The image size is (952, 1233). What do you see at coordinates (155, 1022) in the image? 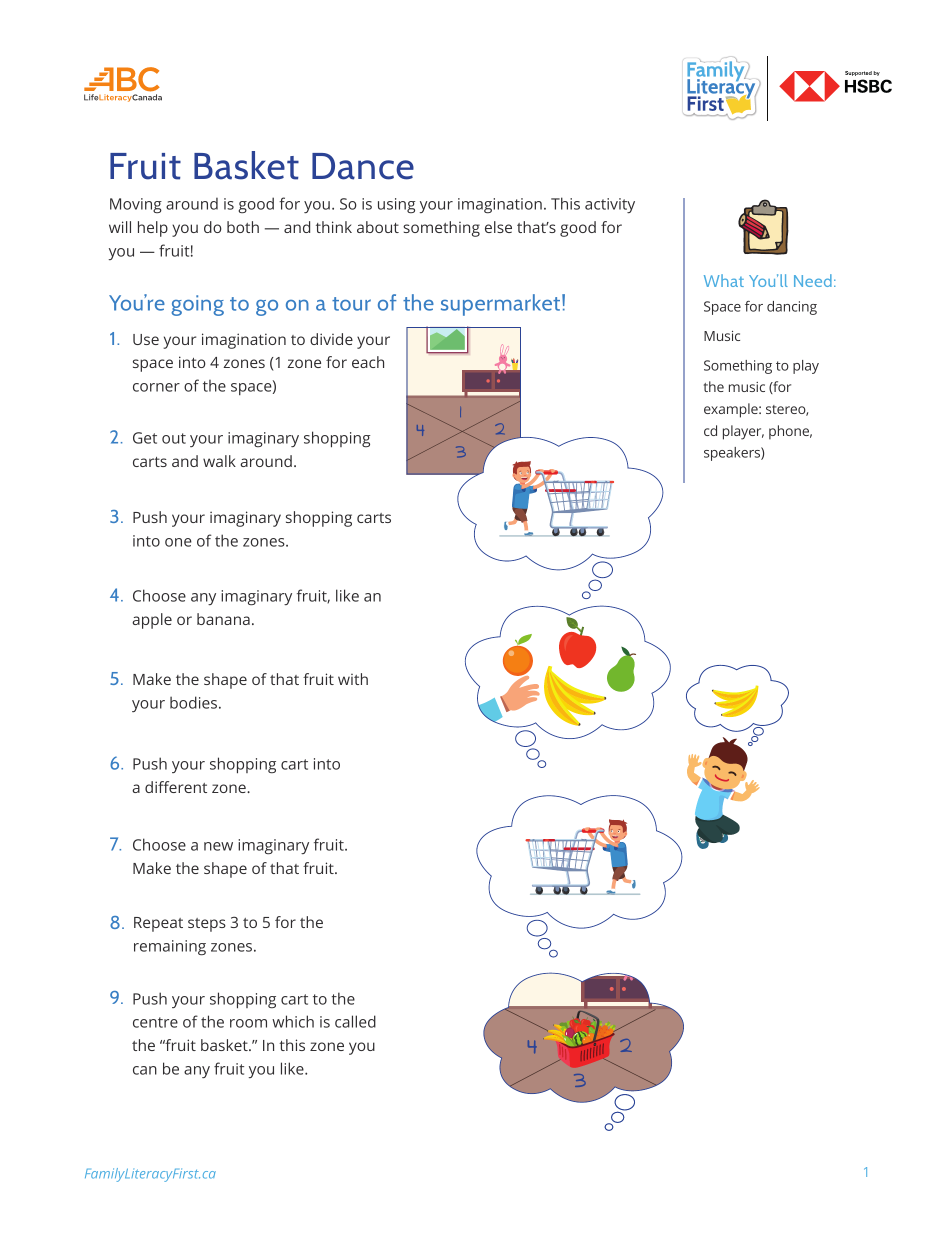
I see `centre` at bounding box center [155, 1022].
